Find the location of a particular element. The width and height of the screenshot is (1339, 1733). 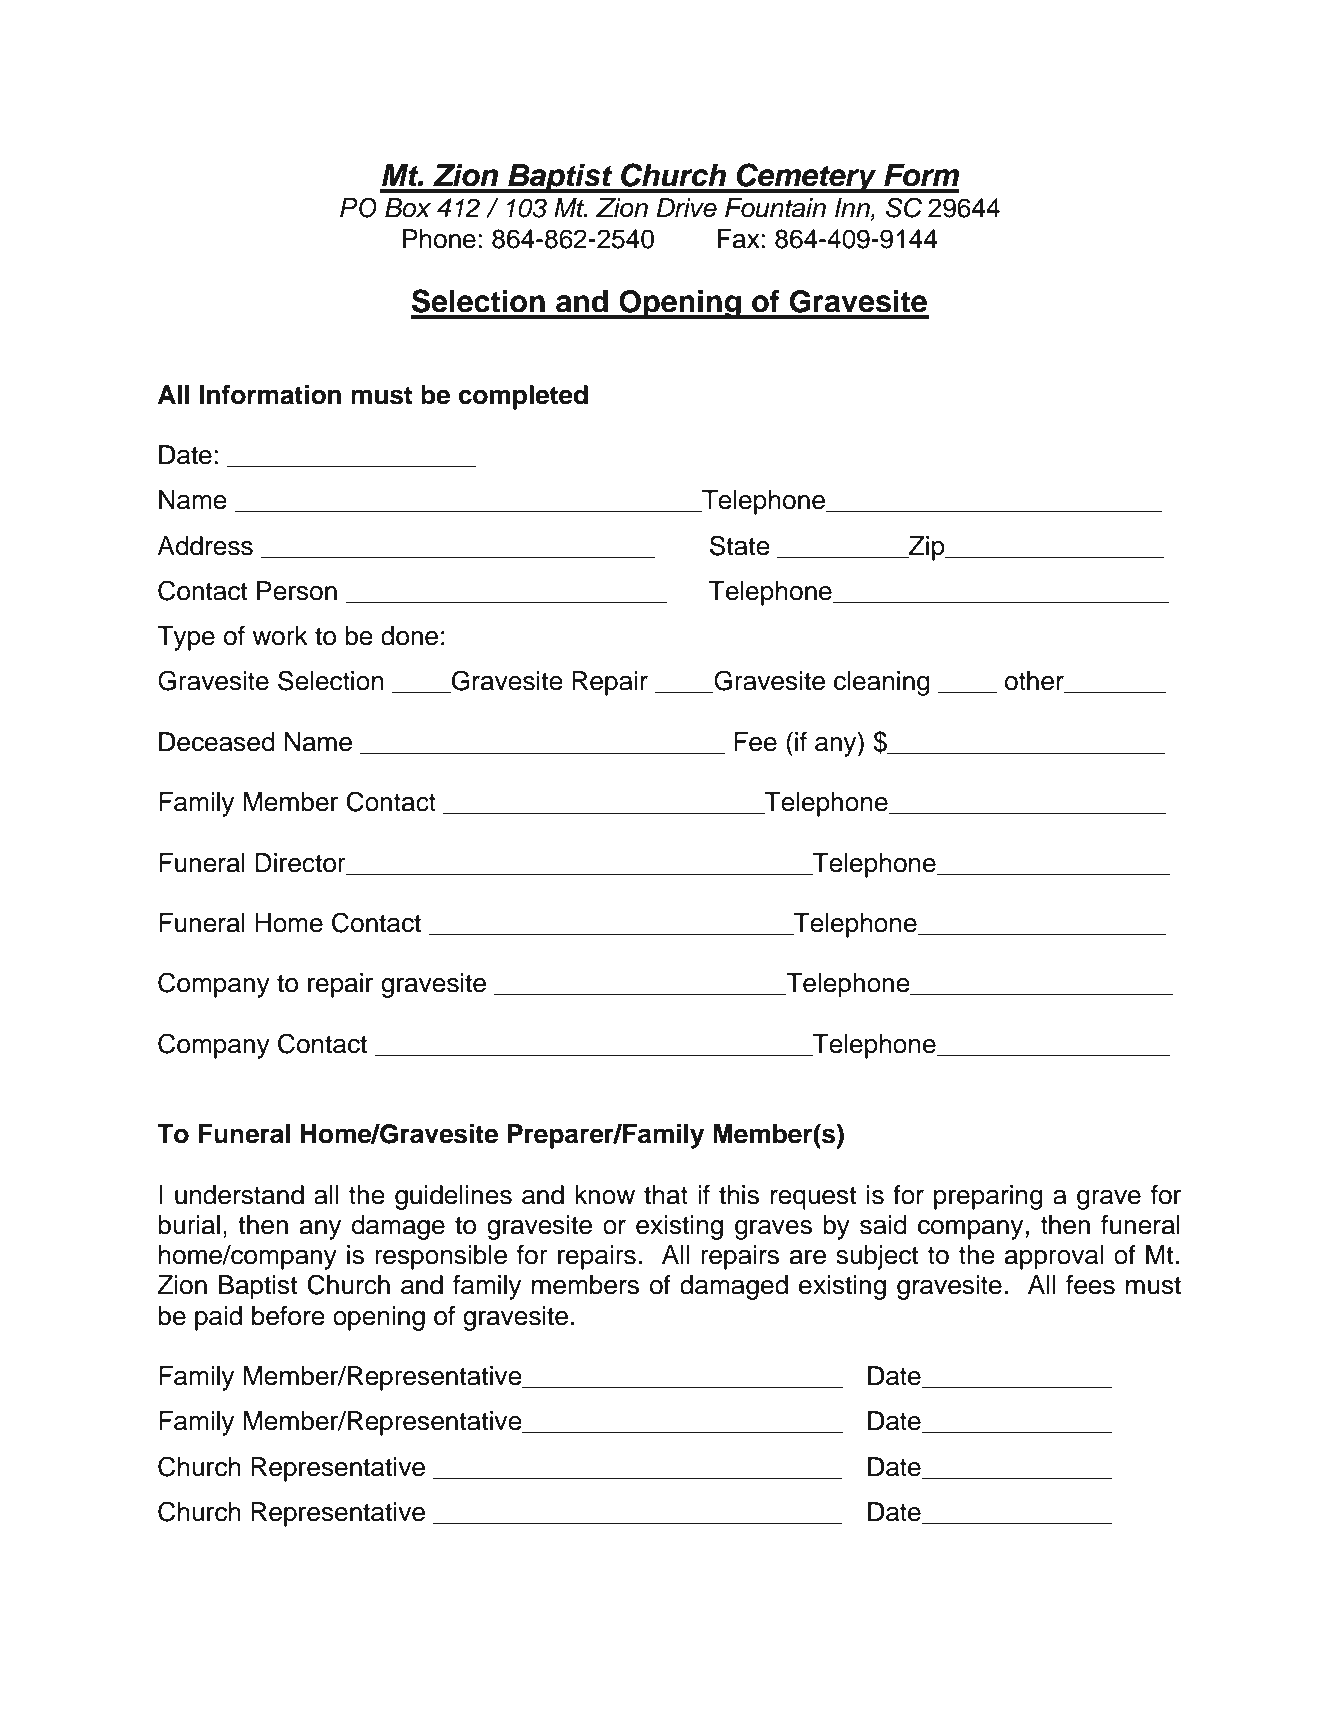

cleaning is located at coordinates (882, 683).
